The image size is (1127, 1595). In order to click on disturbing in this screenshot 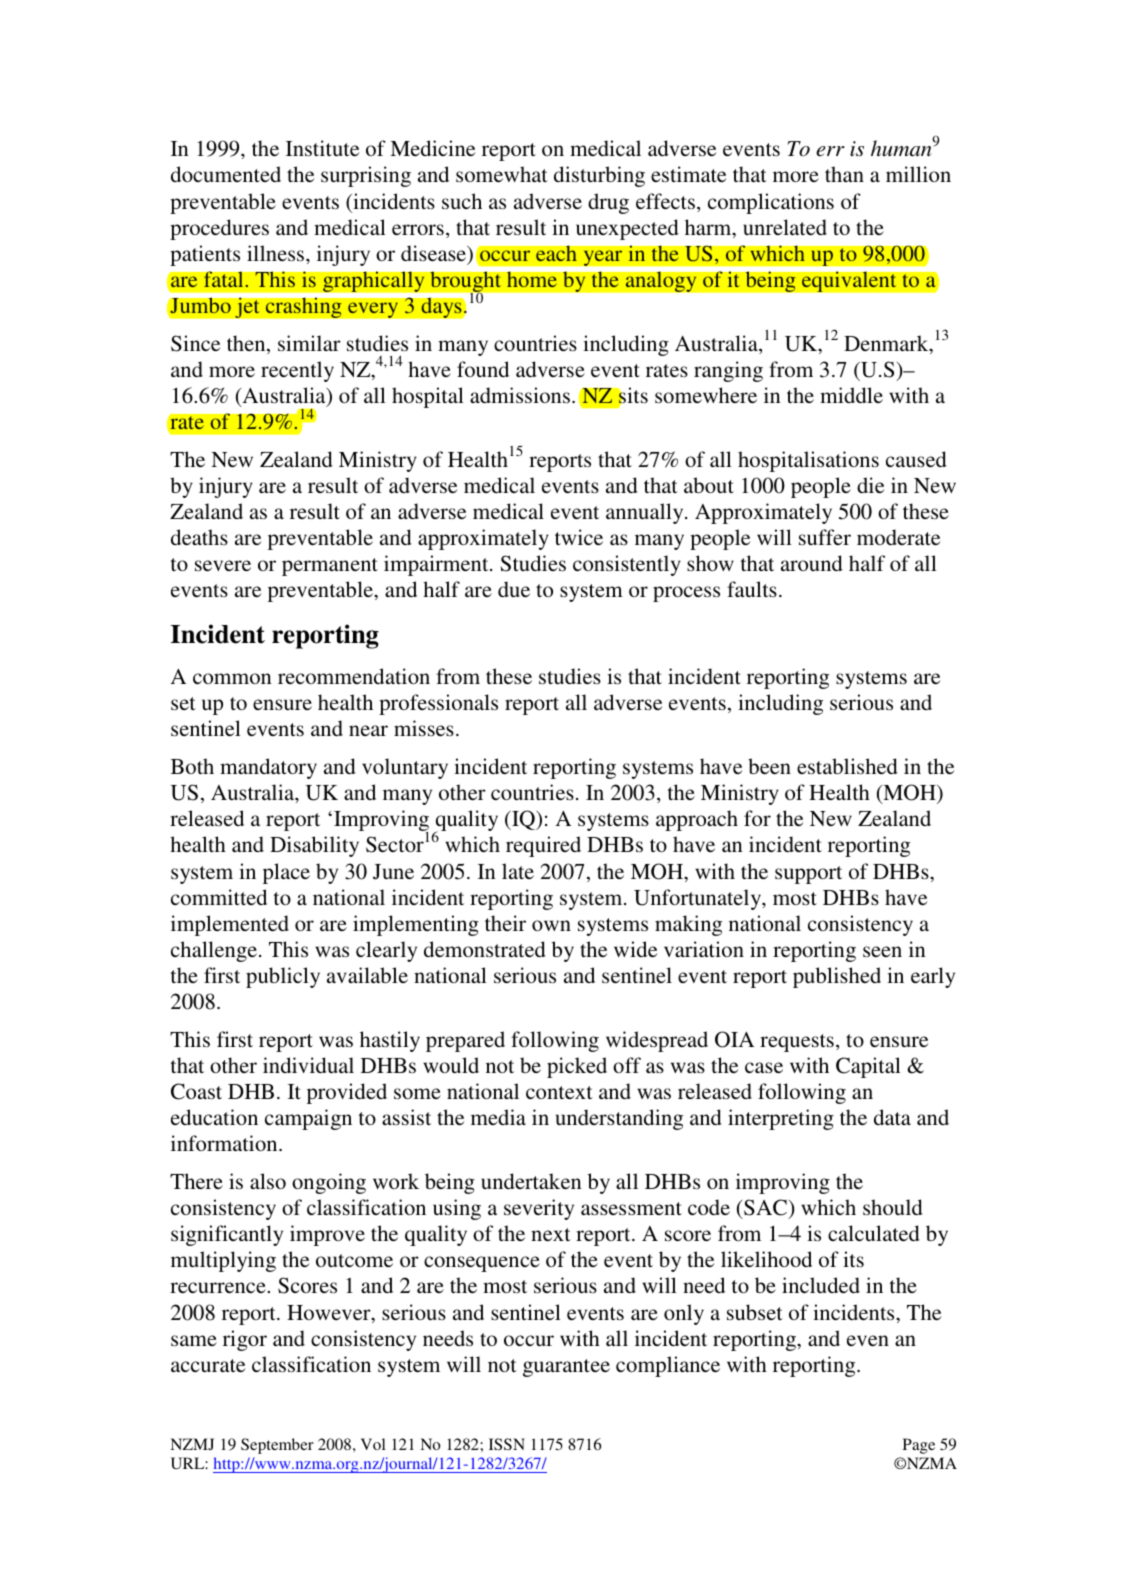, I will do `click(599, 176)`.
